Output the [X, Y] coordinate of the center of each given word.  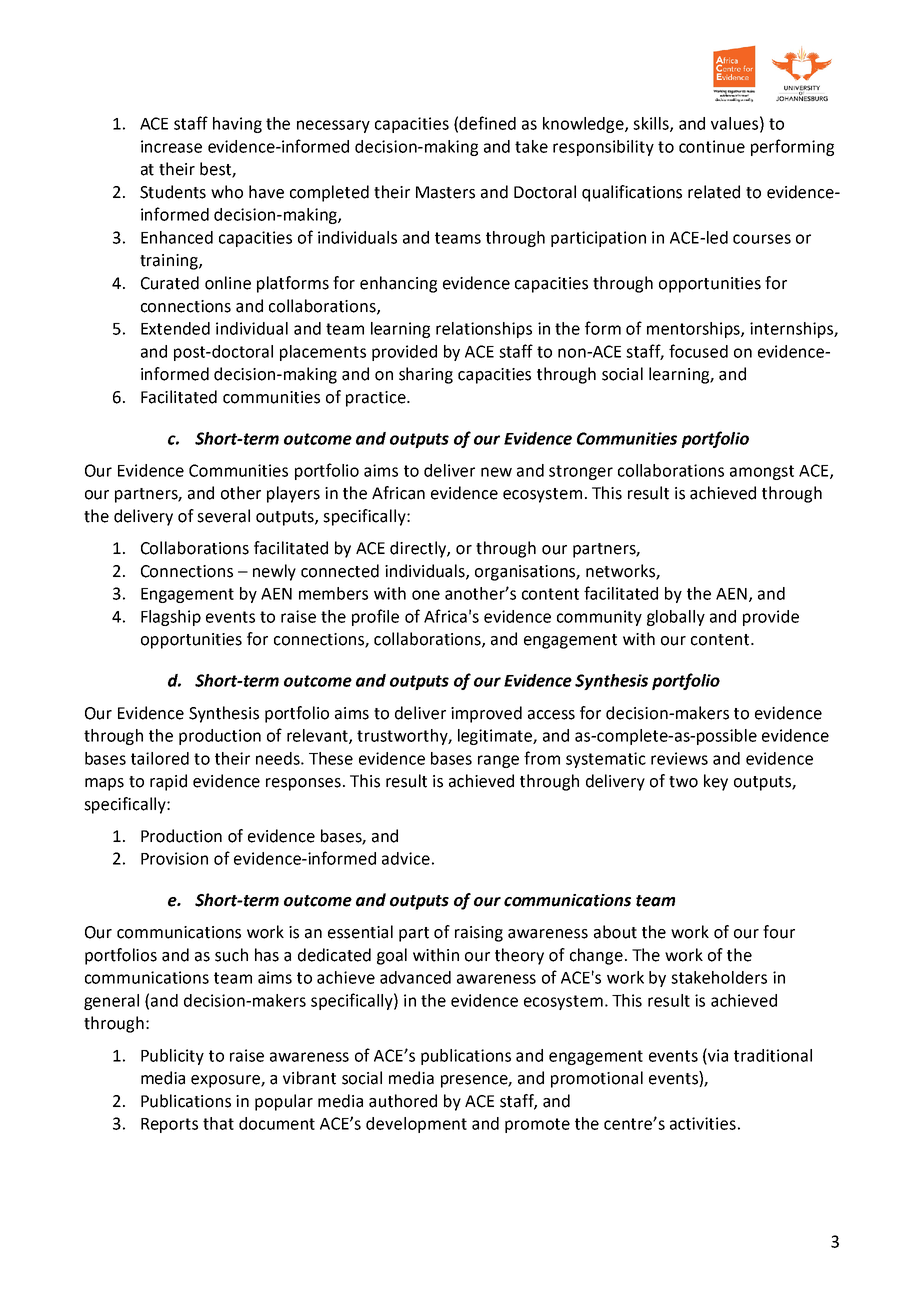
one [426, 595]
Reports [169, 1125]
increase [171, 146]
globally [676, 618]
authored [403, 1101]
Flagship [171, 618]
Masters [445, 192]
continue [712, 146]
